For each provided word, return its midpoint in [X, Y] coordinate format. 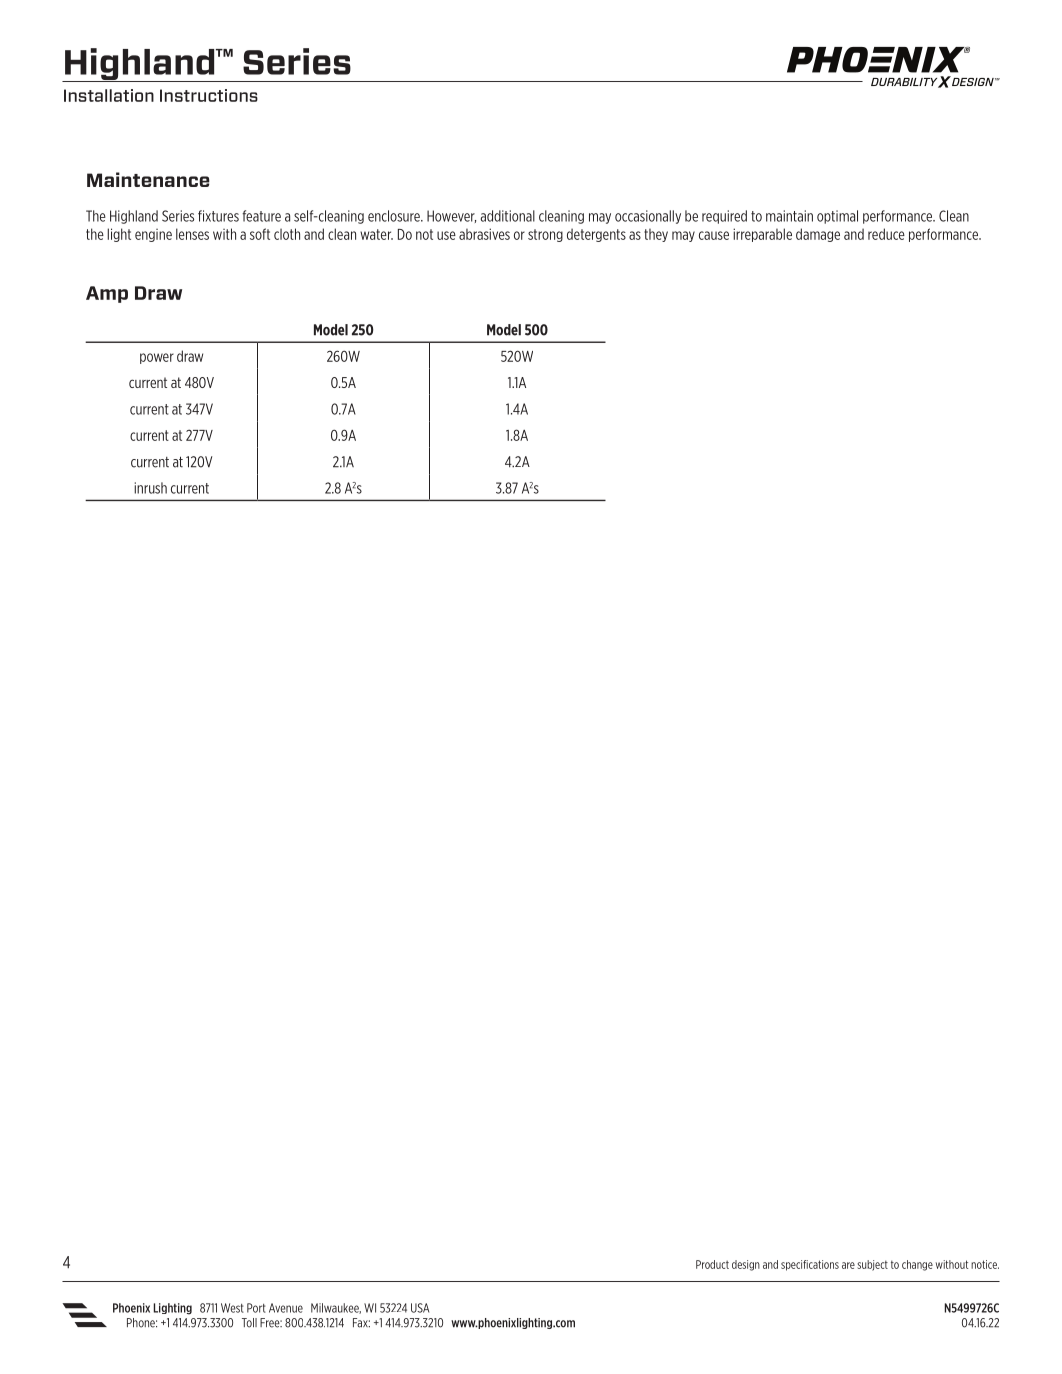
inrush [150, 488]
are [848, 1265]
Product [712, 1264]
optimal [837, 217]
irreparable [762, 235]
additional [508, 216]
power [157, 358]
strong [545, 235]
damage [818, 235]
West [232, 1308]
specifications [810, 1265]
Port [256, 1308]
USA [420, 1308]
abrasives [484, 234]
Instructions [209, 95]
